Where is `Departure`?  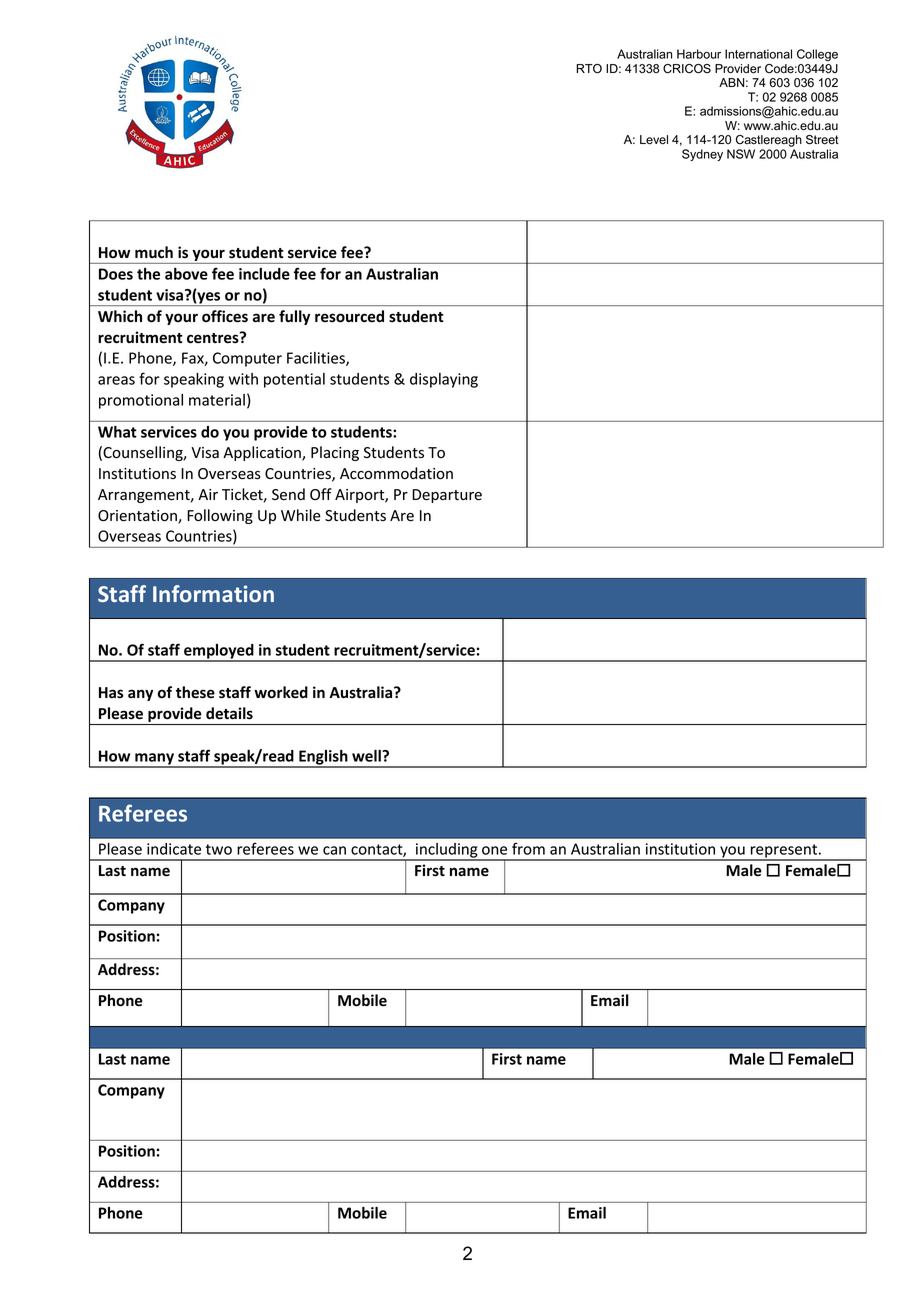
Departure is located at coordinates (447, 496).
